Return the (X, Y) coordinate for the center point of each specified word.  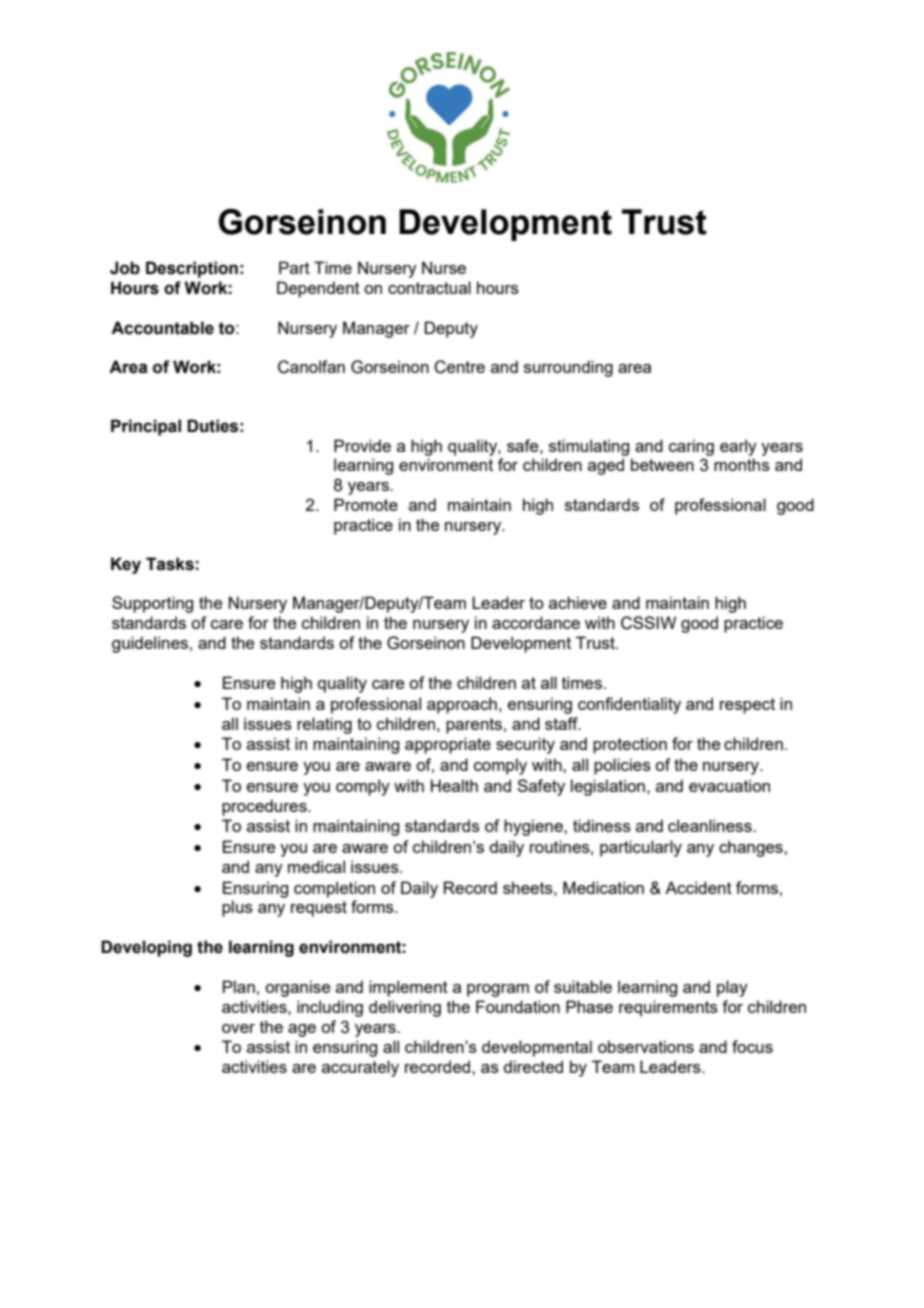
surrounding (568, 368)
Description (192, 269)
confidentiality (629, 705)
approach (462, 705)
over (238, 1028)
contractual (429, 287)
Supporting (152, 604)
